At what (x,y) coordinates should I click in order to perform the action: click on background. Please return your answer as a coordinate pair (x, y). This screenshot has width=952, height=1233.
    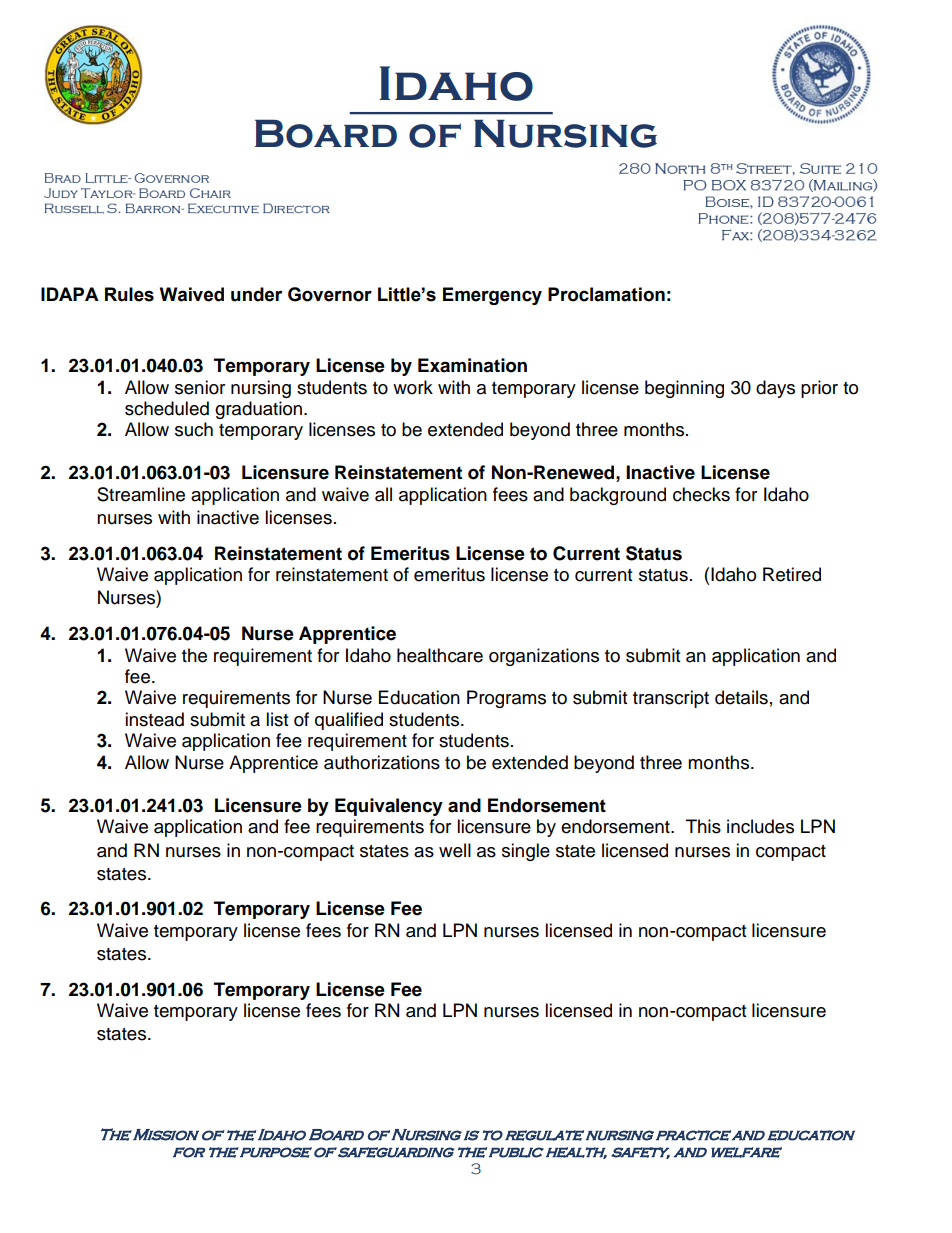
    Looking at the image, I should click on (618, 496).
